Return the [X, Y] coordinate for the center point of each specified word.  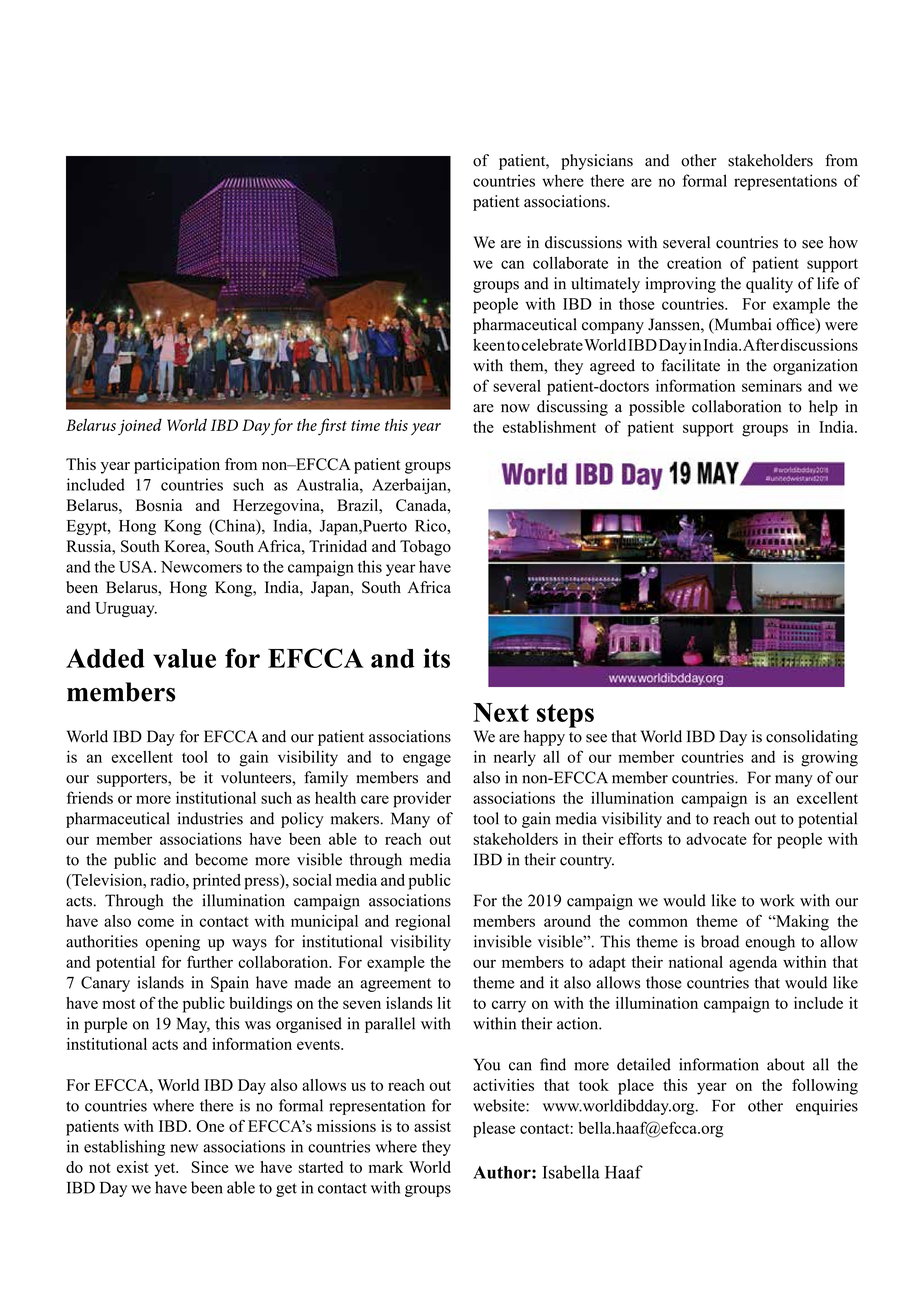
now [515, 408]
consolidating [812, 738]
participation [177, 466]
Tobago [425, 548]
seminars [772, 385]
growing [829, 758]
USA [137, 566]
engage [427, 760]
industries [210, 818]
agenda [753, 964]
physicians [597, 162]
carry [509, 1006]
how [843, 242]
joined [140, 426]
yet [166, 1170]
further [210, 961]
